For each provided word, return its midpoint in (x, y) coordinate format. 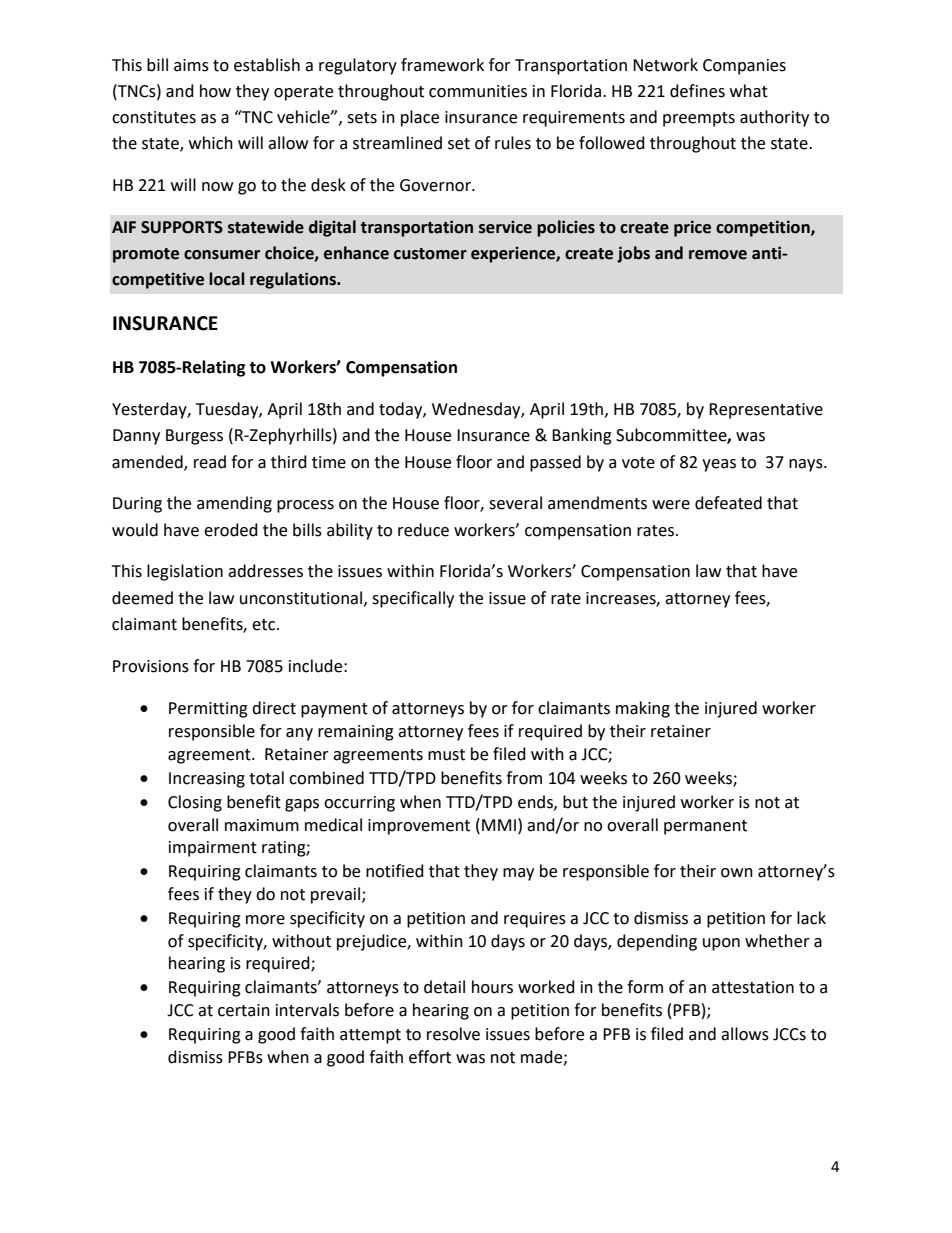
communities (478, 91)
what (749, 91)
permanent (705, 827)
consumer (222, 255)
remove (718, 255)
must (446, 755)
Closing (195, 803)
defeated (728, 503)
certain (244, 1010)
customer (430, 254)
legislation (185, 572)
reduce (423, 530)
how (215, 91)
